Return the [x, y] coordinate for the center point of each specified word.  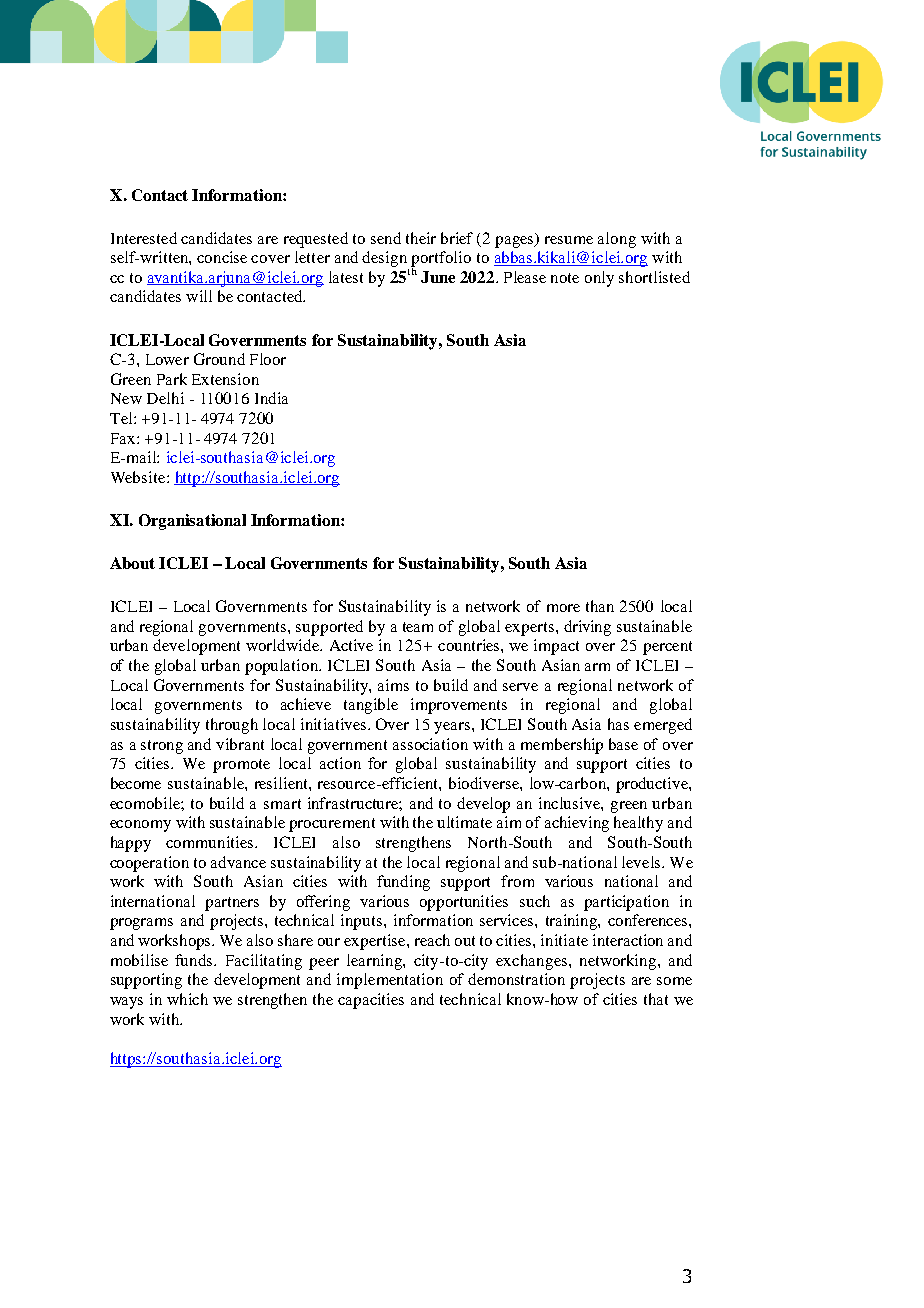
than [600, 606]
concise [222, 257]
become [136, 783]
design [385, 260]
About [132, 563]
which [187, 999]
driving [587, 628]
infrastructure [355, 804]
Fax [124, 438]
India [271, 398]
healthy [638, 824]
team [418, 627]
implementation [390, 981]
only [599, 279]
